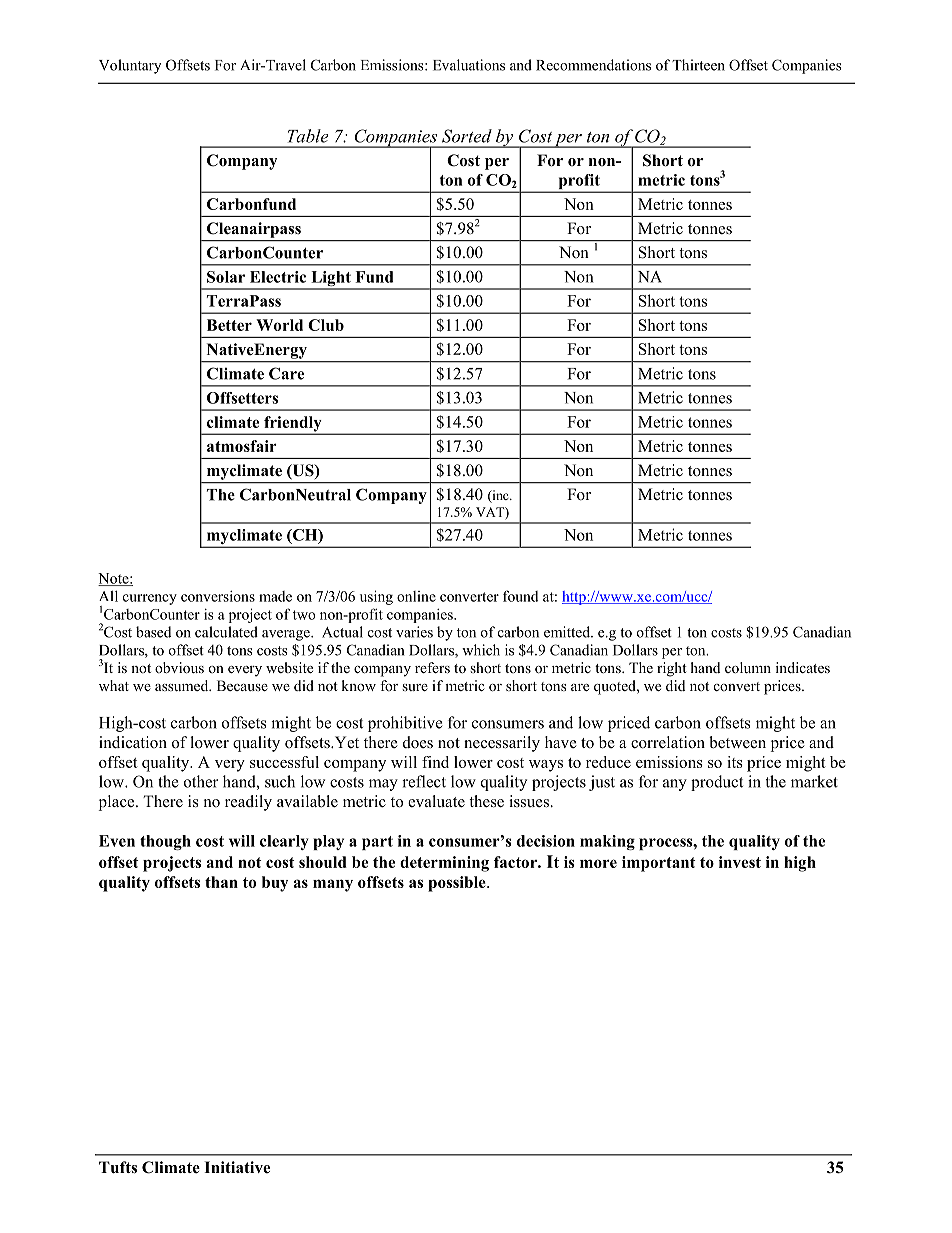 This image has width=952, height=1233. Describe the element at coordinates (469, 65) in the image. I see `Evaluations` at that location.
